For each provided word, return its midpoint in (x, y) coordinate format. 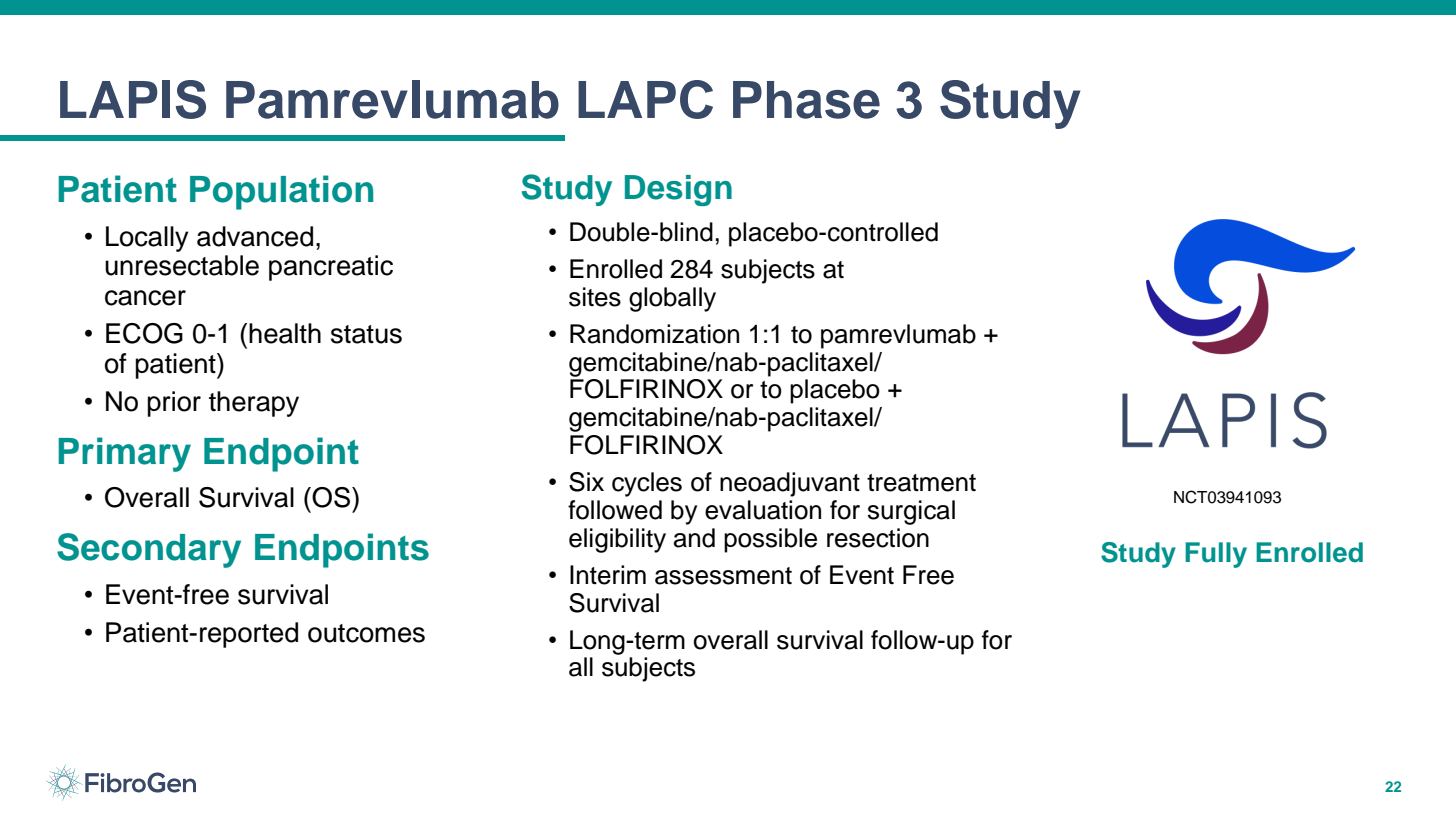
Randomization (654, 334)
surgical (911, 512)
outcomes (366, 633)
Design (678, 190)
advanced (255, 236)
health (285, 333)
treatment (921, 483)
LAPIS (133, 99)
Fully (1216, 555)
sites (595, 297)
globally (672, 299)
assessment (723, 576)
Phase (806, 100)
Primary (124, 454)
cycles (647, 484)
